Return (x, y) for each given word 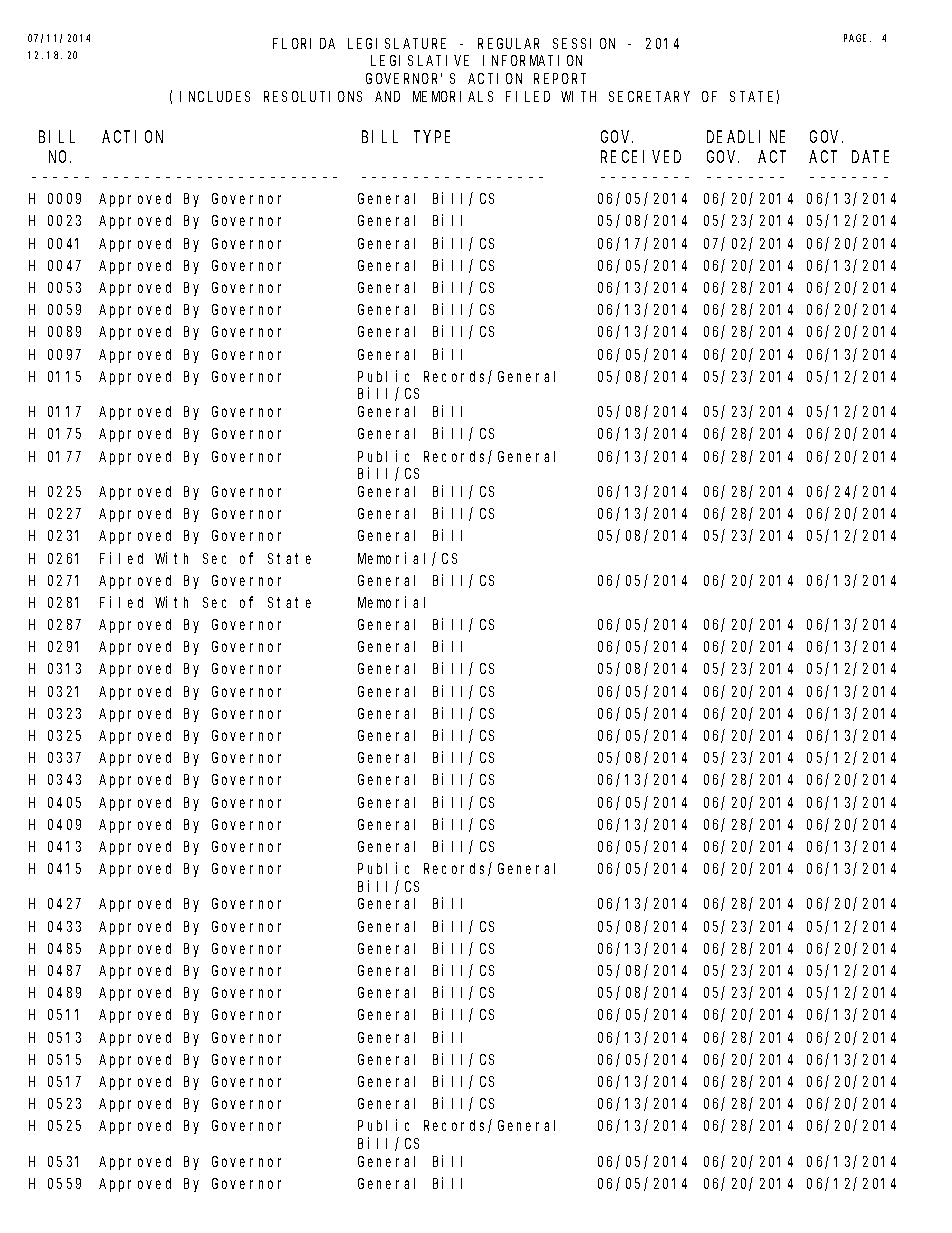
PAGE (857, 38)
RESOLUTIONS (313, 96)
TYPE (432, 137)
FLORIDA (304, 43)
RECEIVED (641, 157)
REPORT (560, 78)
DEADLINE (746, 137)
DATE (870, 157)
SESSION (584, 43)
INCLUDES (215, 96)
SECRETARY (649, 96)
